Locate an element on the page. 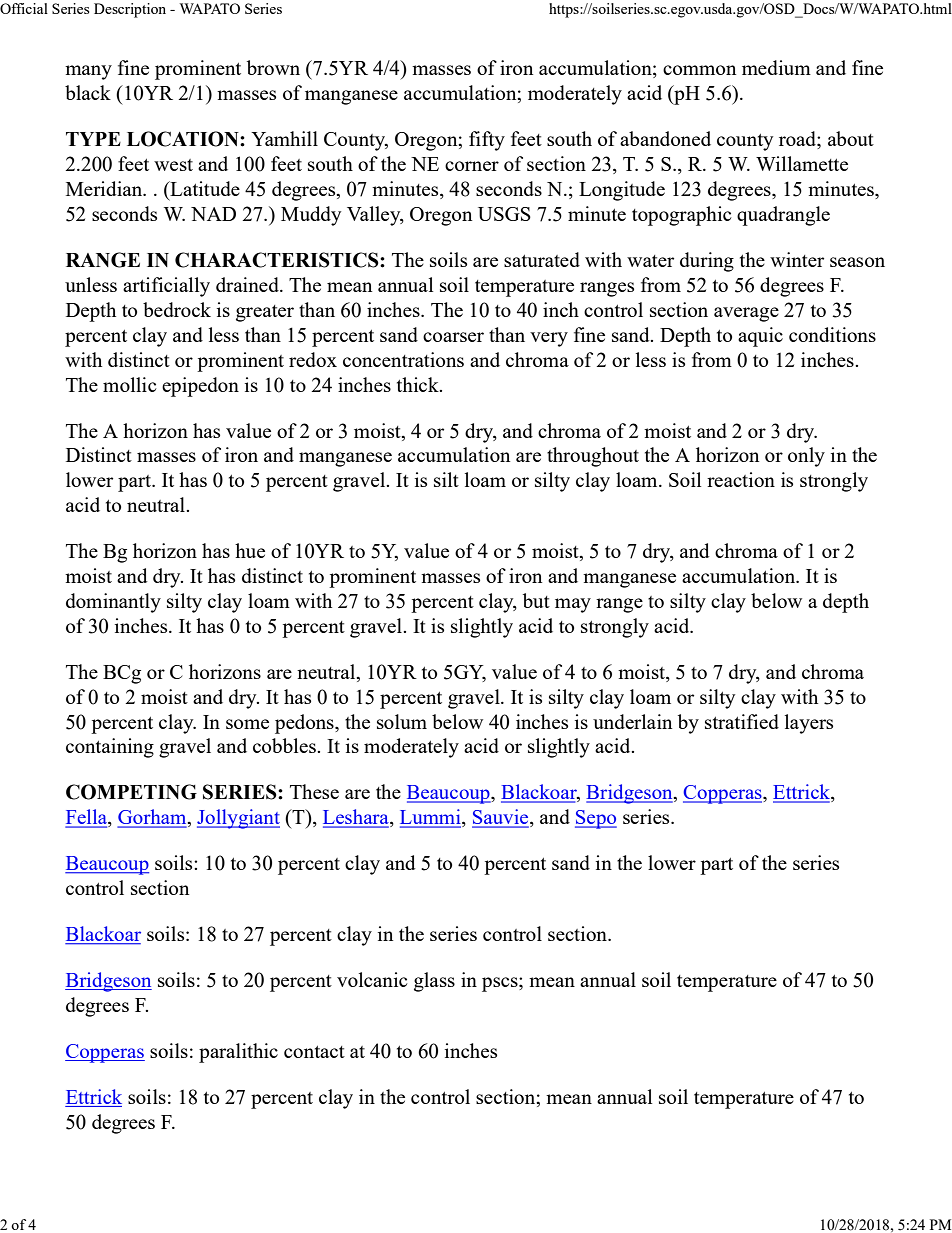 The height and width of the page is (1233, 952). thick is located at coordinates (419, 384).
